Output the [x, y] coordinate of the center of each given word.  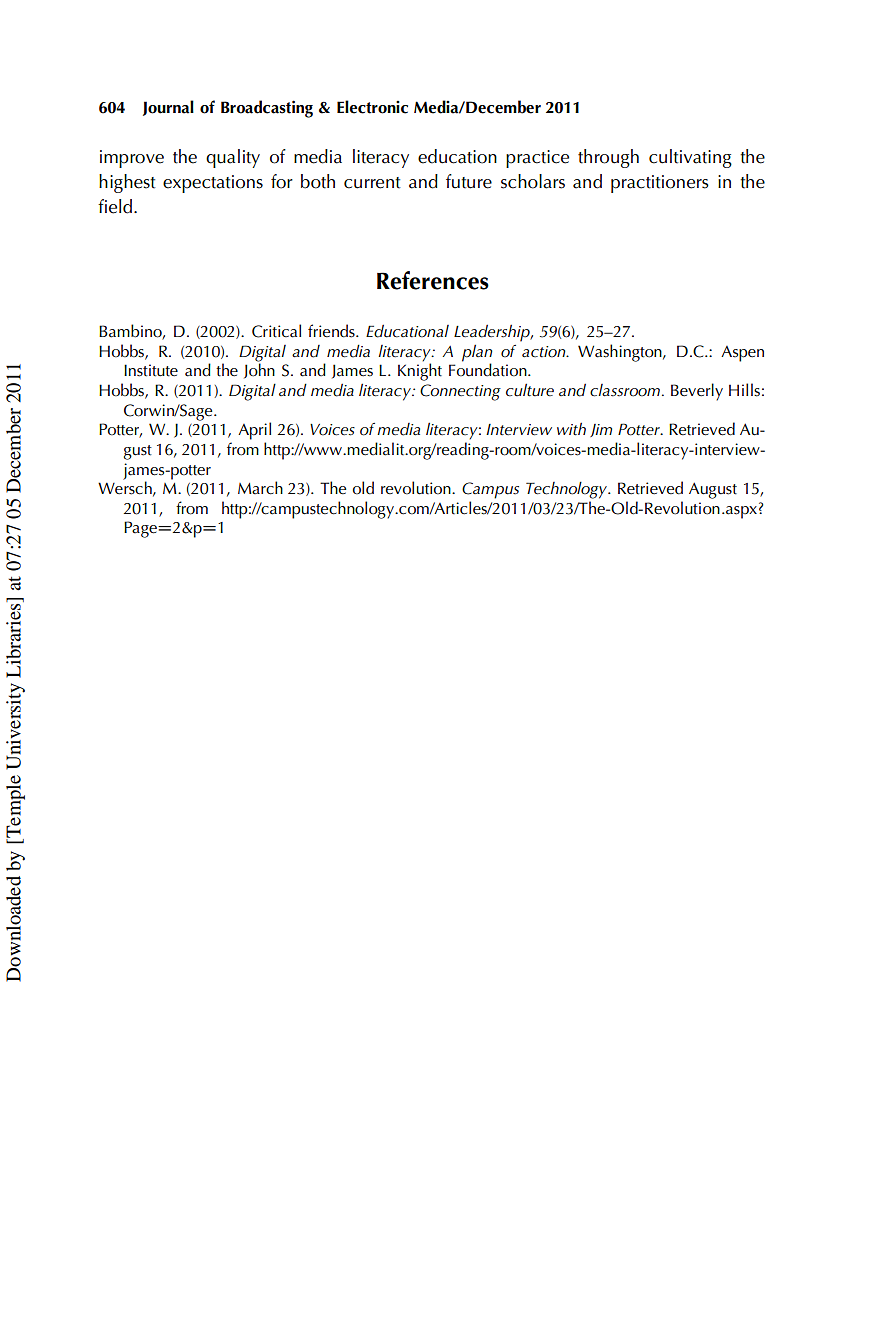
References [433, 280]
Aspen [742, 354]
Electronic [372, 107]
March [260, 488]
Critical [276, 331]
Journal [168, 108]
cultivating [690, 158]
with [571, 429]
